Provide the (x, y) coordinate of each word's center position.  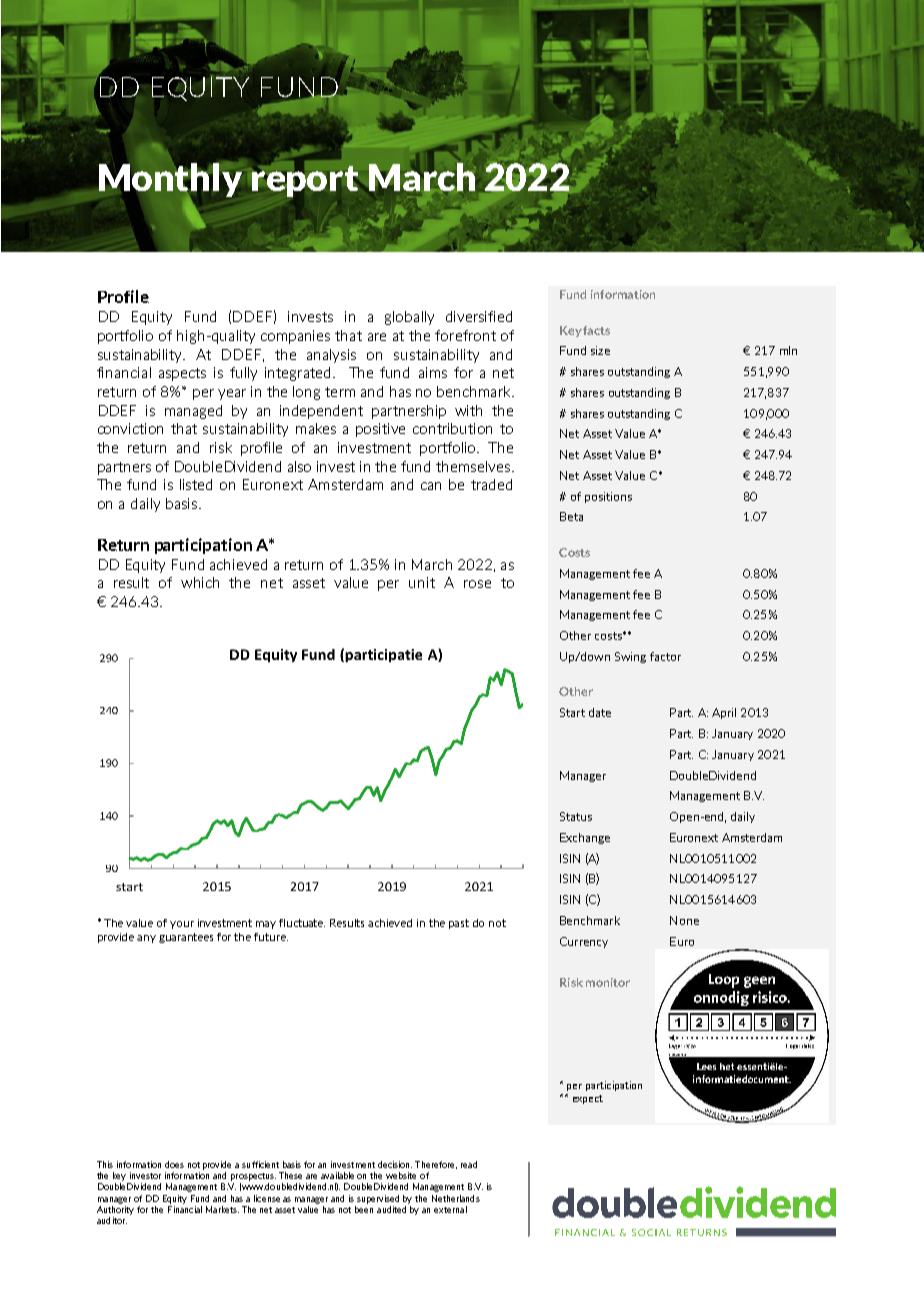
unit (422, 582)
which (200, 582)
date (600, 712)
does (174, 1164)
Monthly (170, 181)
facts (596, 330)
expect (588, 1099)
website (401, 1175)
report (305, 181)
